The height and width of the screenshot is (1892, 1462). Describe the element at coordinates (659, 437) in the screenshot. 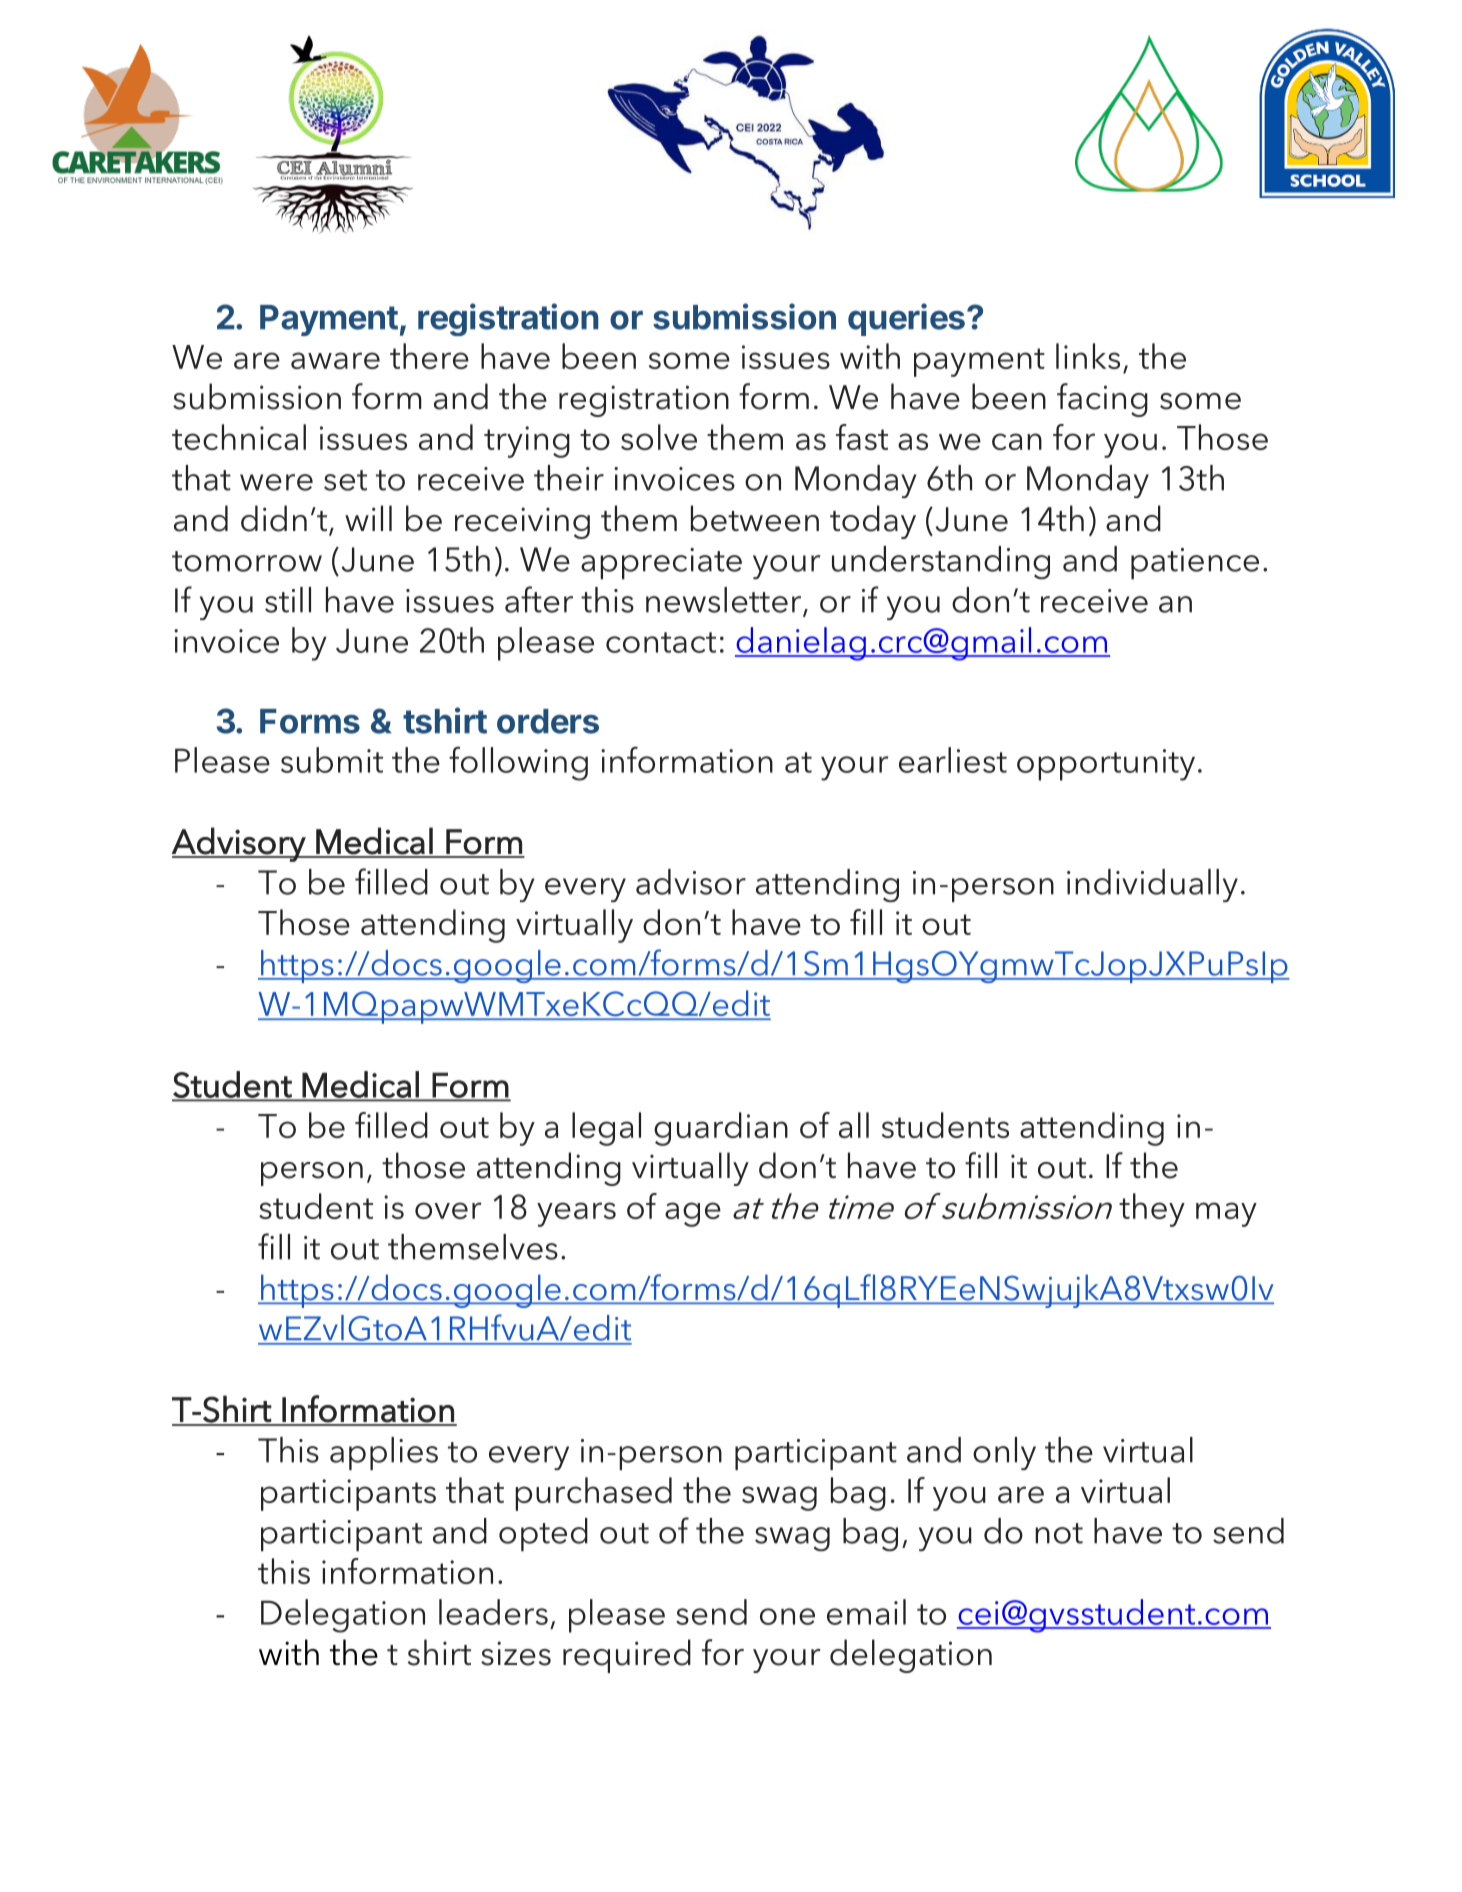

I see `solve` at that location.
